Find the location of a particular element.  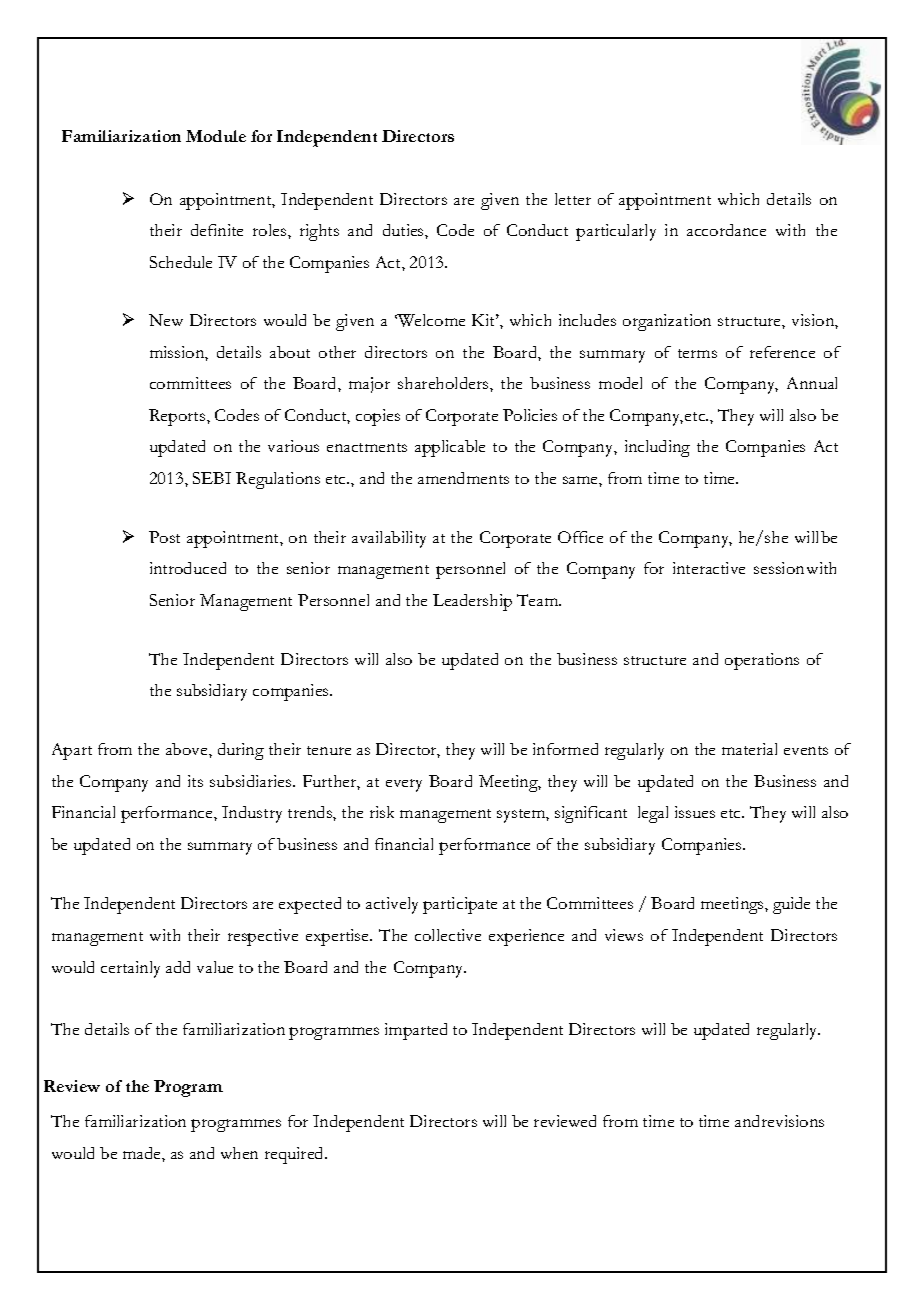

Module is located at coordinates (216, 136).
